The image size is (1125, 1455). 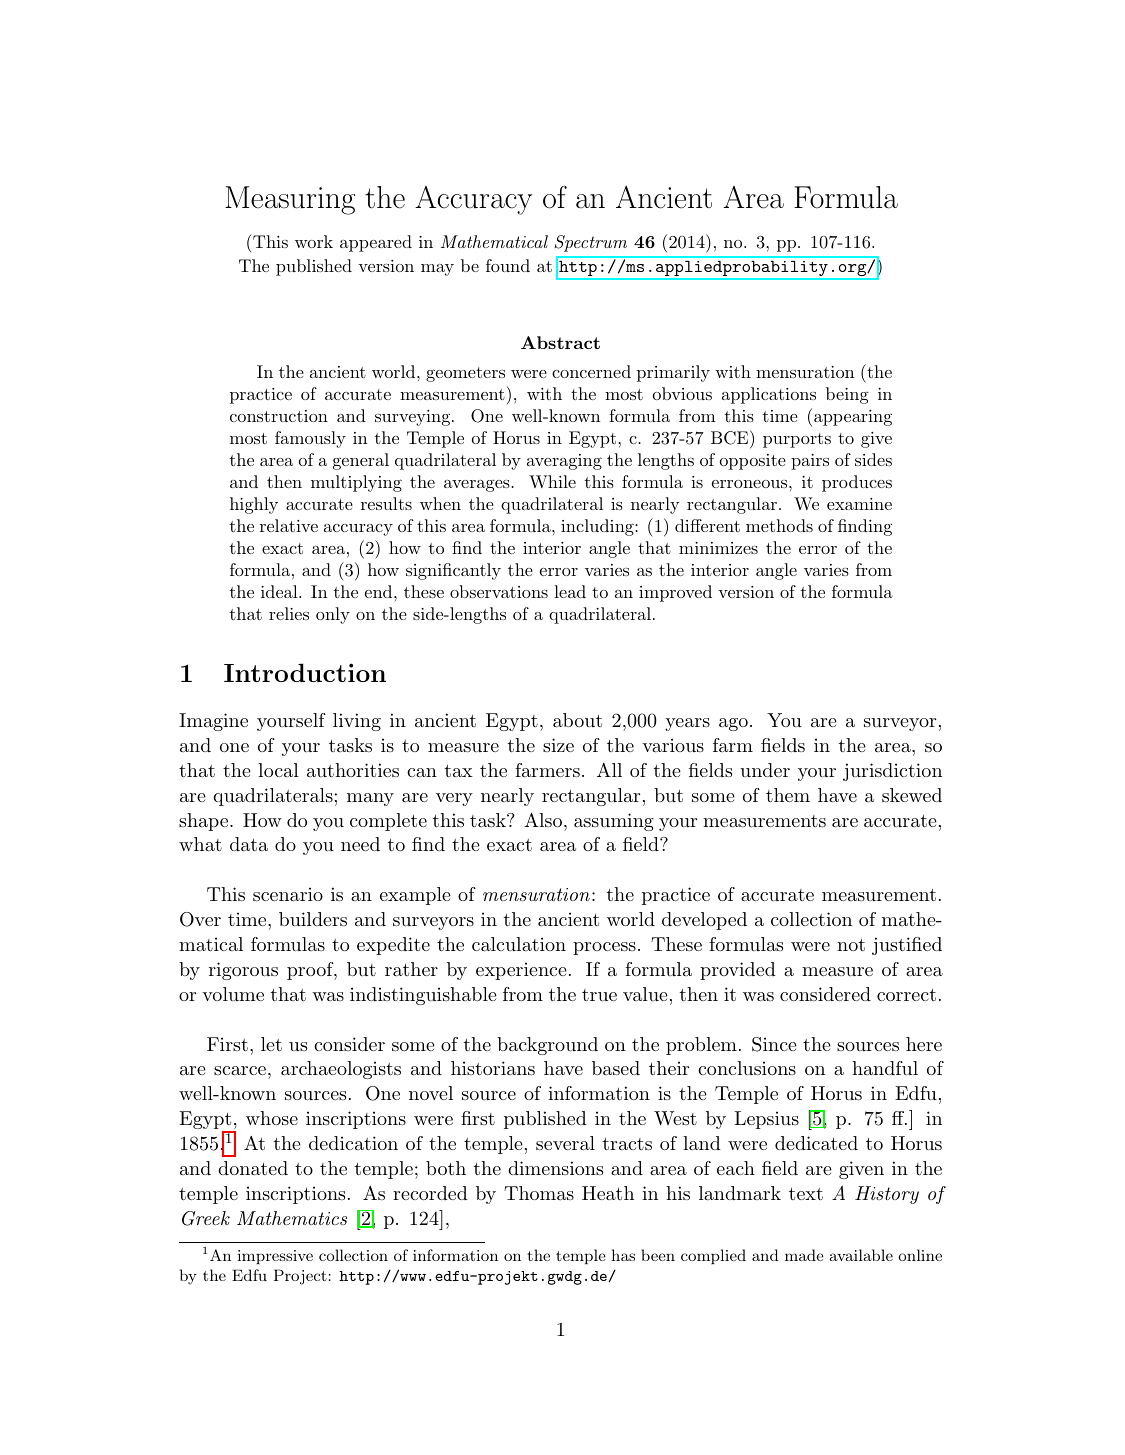 I want to click on true, so click(x=599, y=995).
